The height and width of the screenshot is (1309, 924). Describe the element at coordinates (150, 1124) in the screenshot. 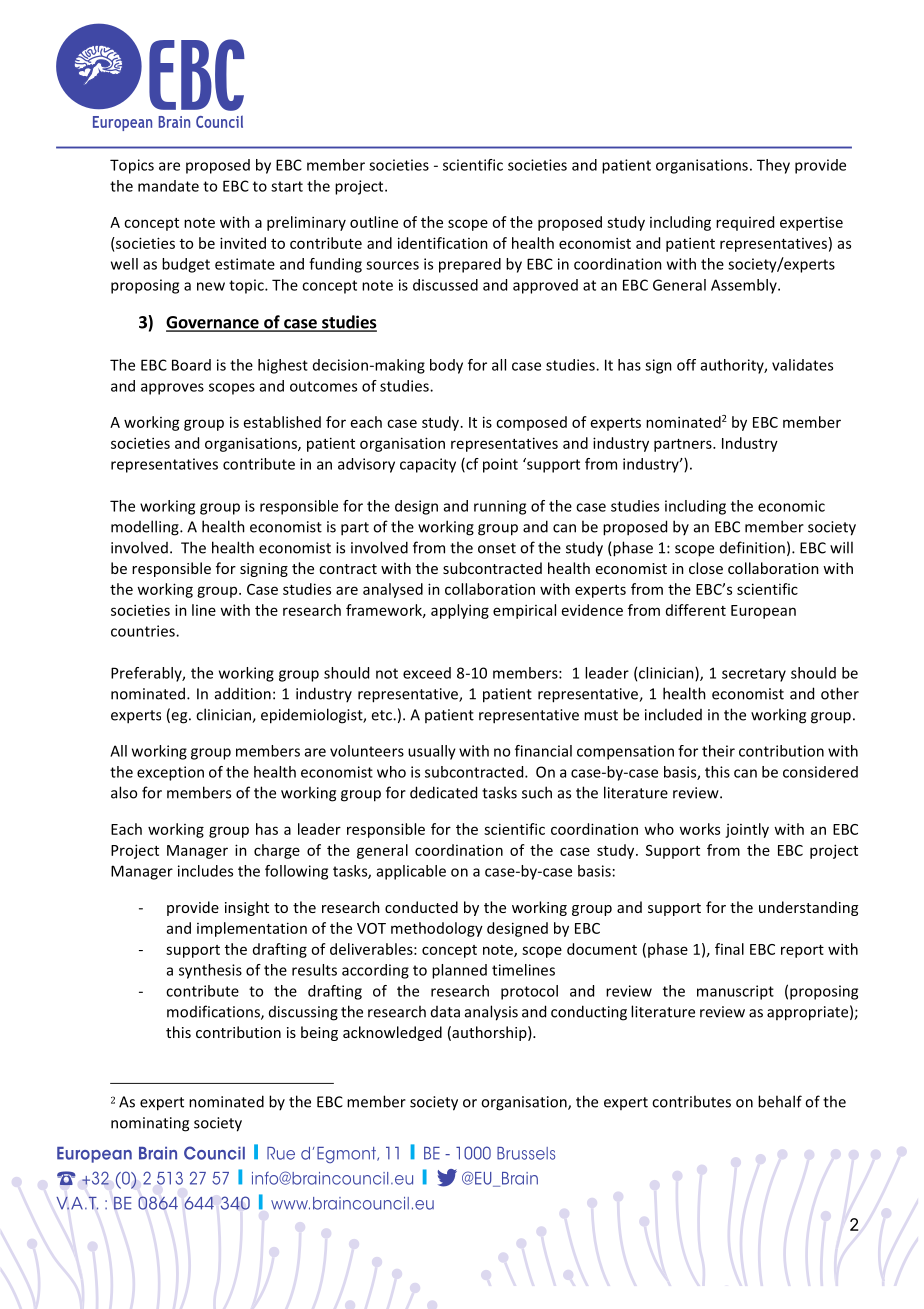

I see `nominating` at that location.
